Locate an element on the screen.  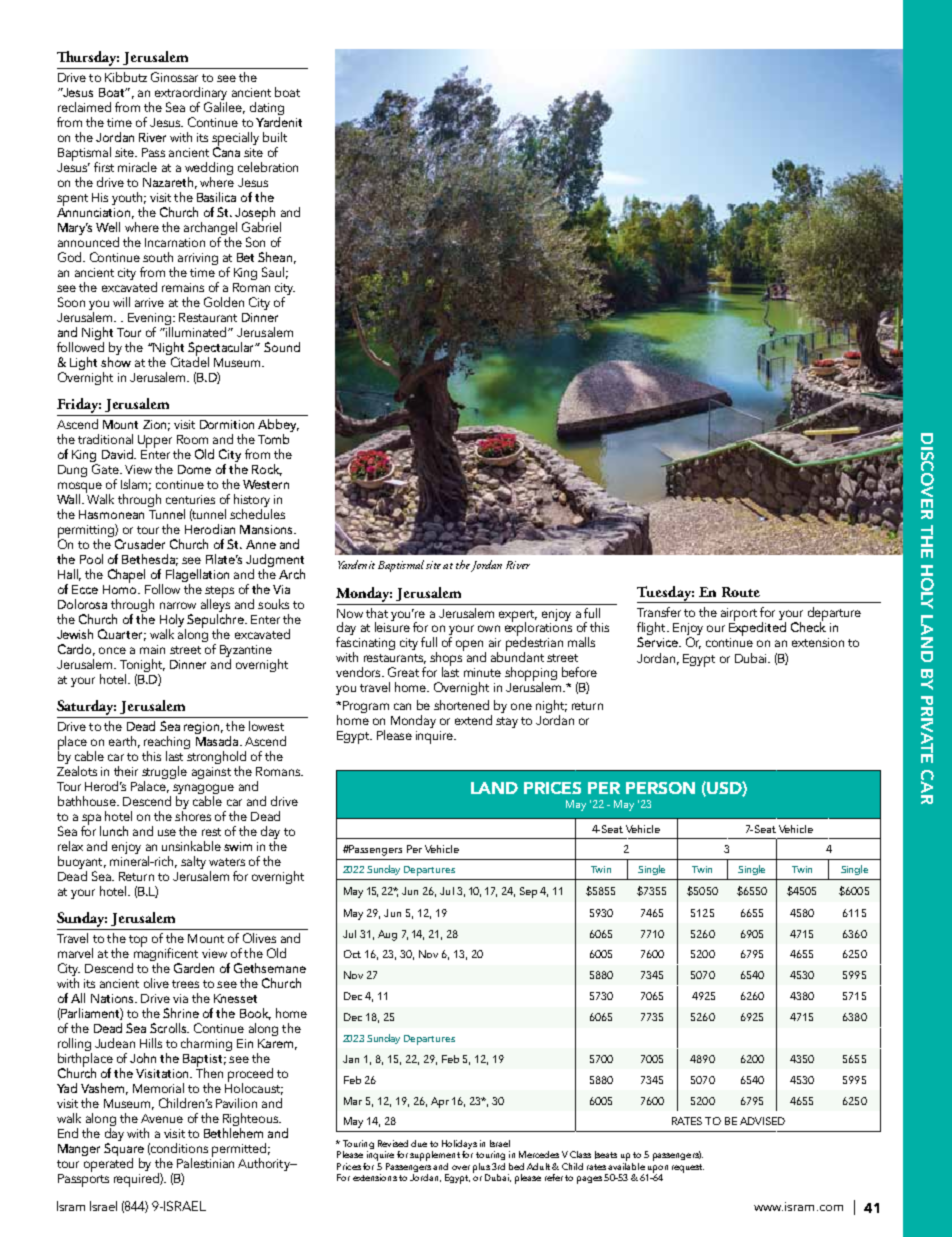
Tomb is located at coordinates (275, 437).
